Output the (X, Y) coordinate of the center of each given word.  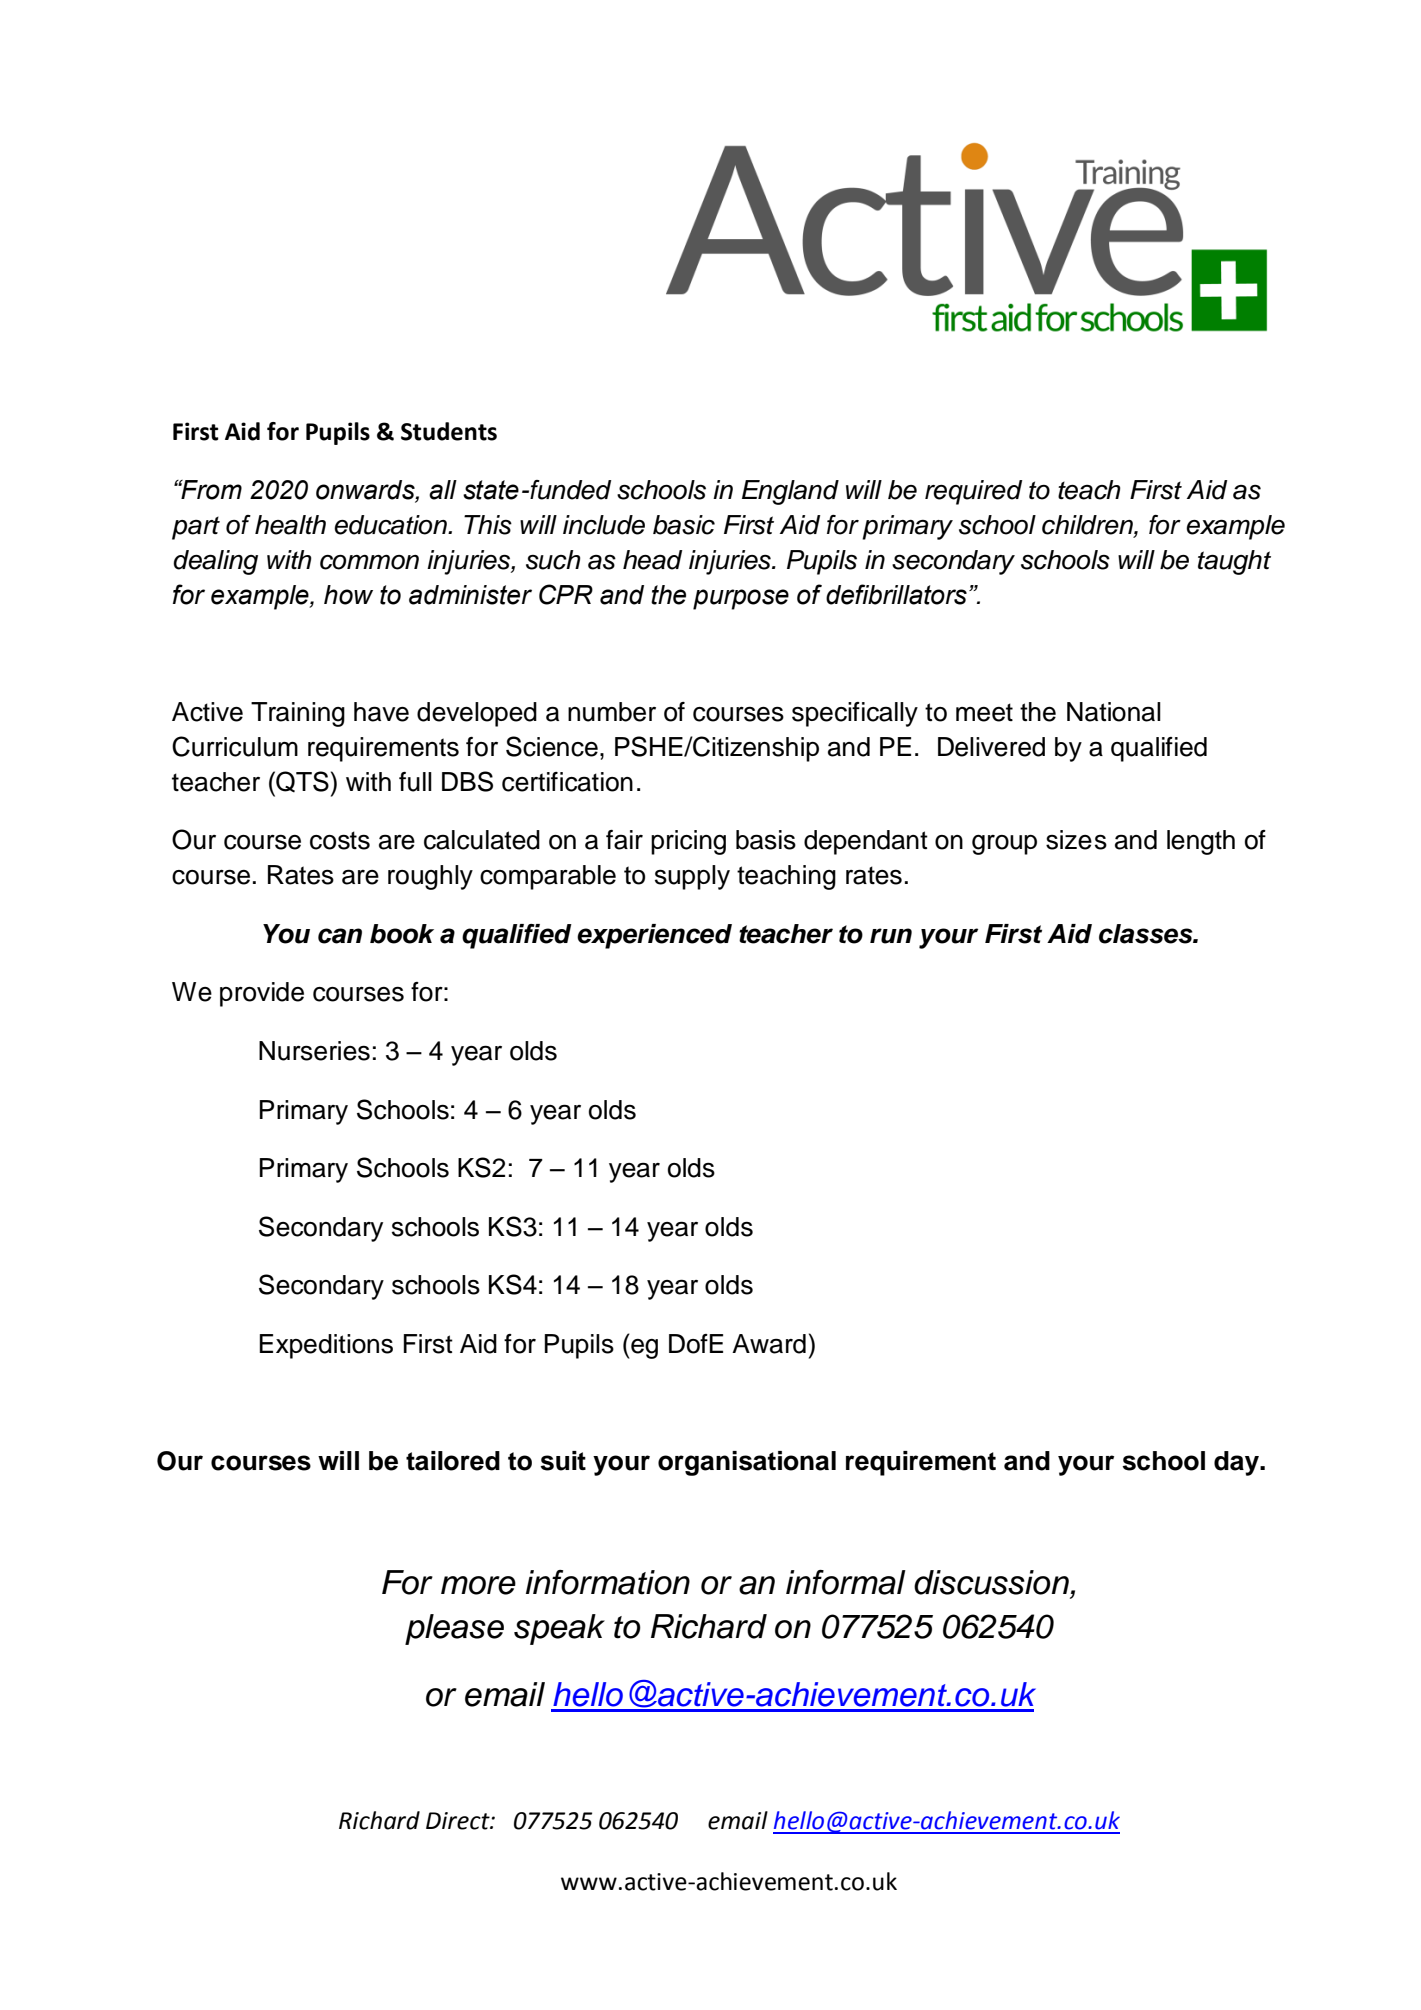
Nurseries (314, 1051)
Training (298, 714)
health (290, 525)
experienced (654, 936)
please (454, 1629)
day (1237, 1463)
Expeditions (326, 1346)
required (973, 492)
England (790, 492)
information (608, 1582)
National (1114, 712)
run (891, 936)
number (612, 712)
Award (769, 1344)
